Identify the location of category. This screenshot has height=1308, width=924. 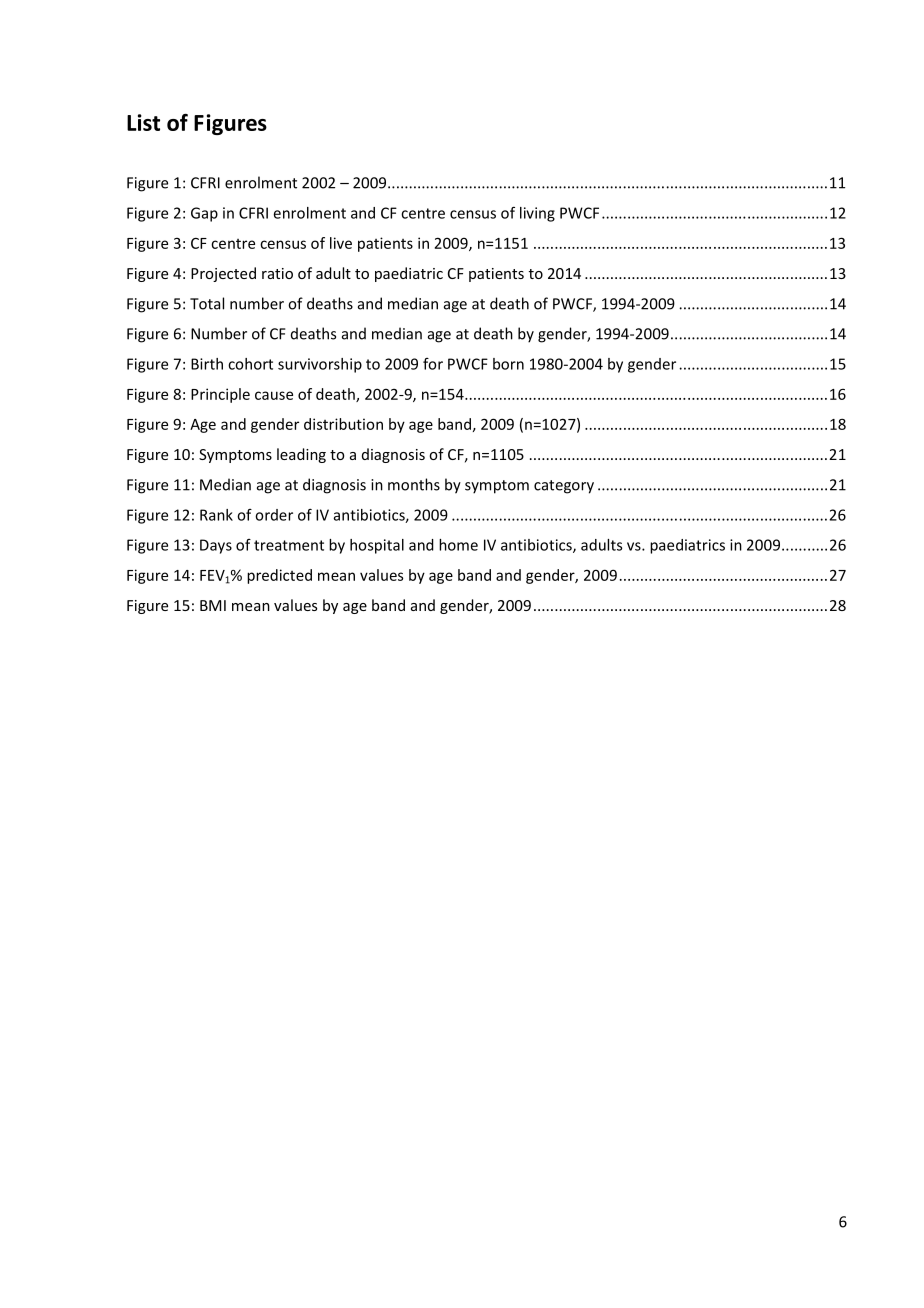
(564, 487).
